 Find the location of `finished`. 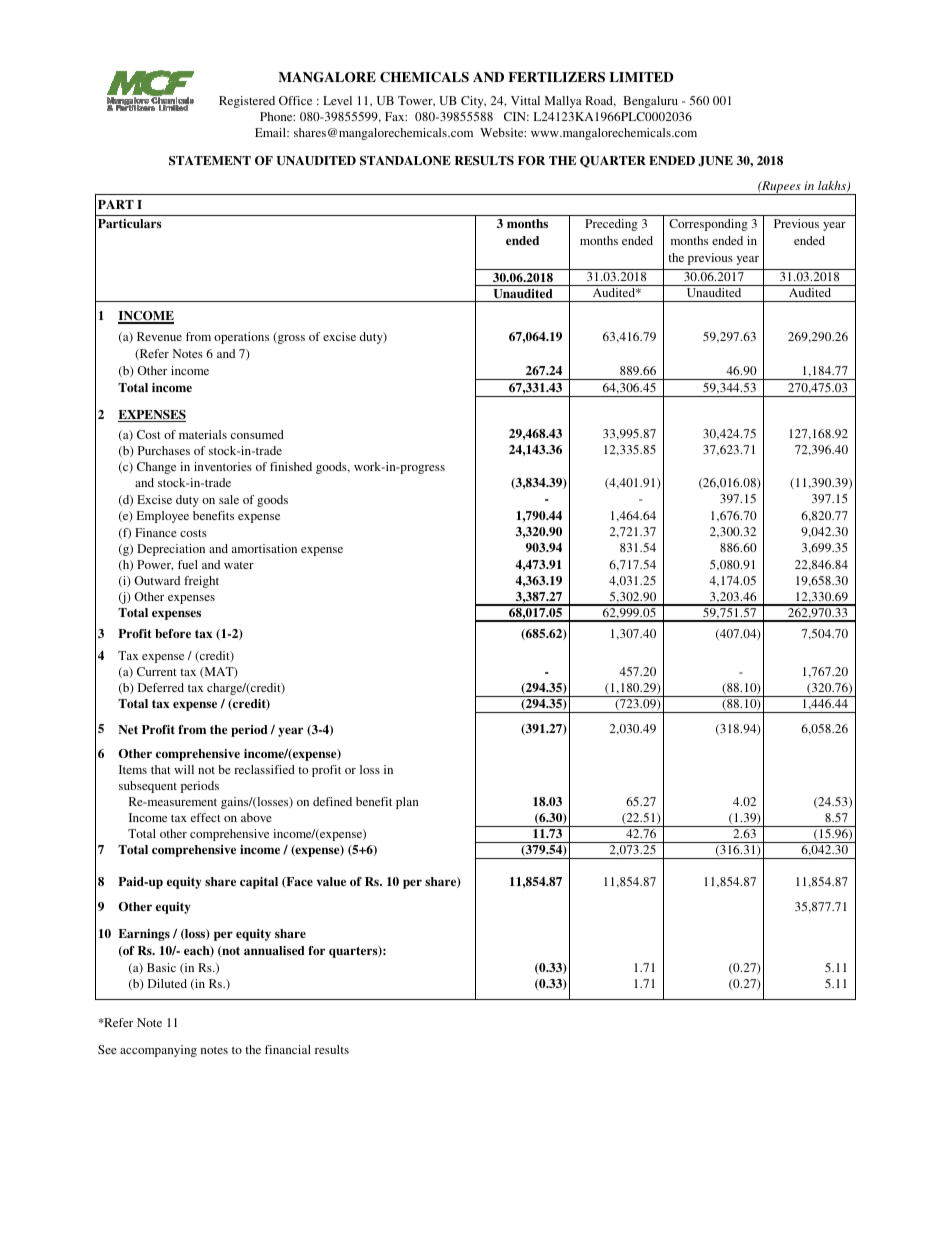

finished is located at coordinates (291, 466).
